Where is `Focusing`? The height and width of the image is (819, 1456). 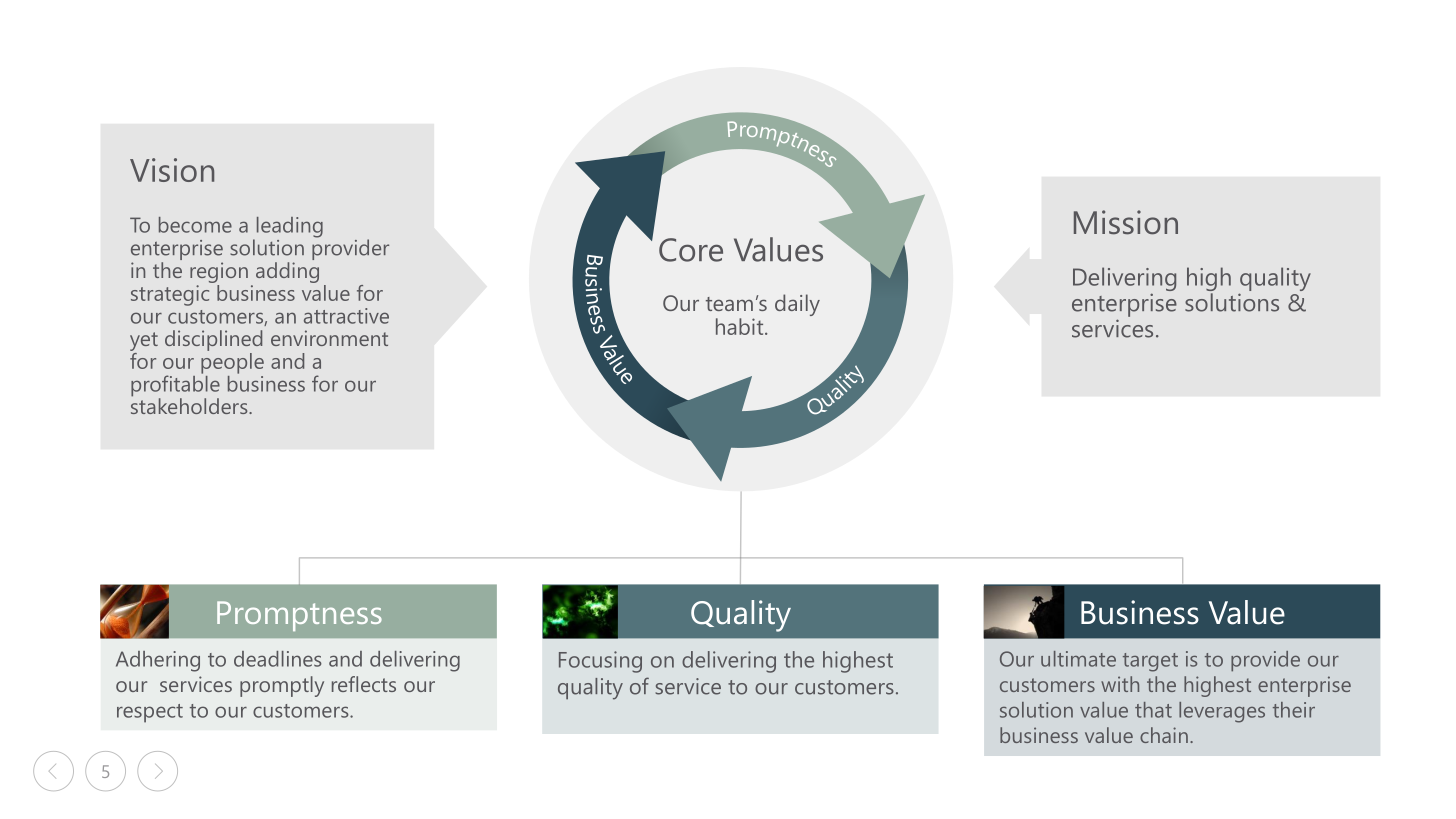
Focusing is located at coordinates (600, 662).
